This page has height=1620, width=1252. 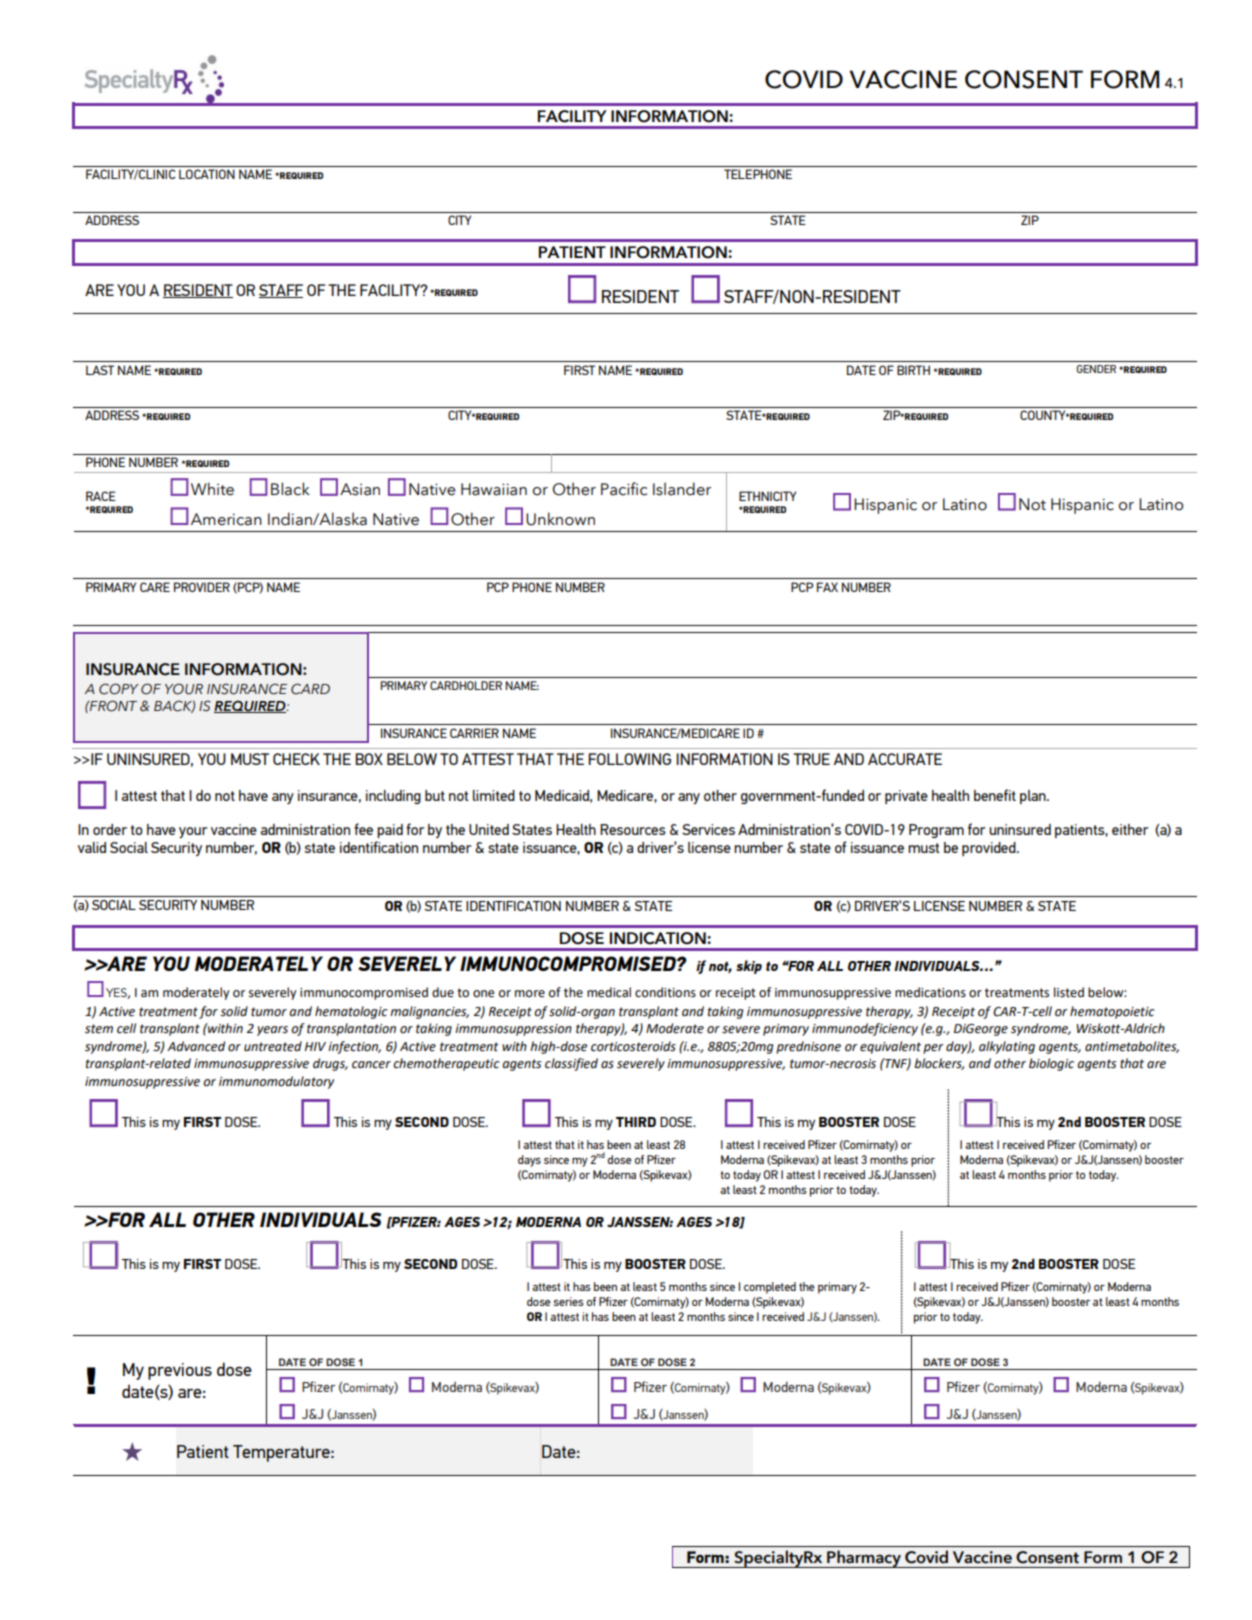 I want to click on immunomodulatory, so click(x=276, y=1082).
